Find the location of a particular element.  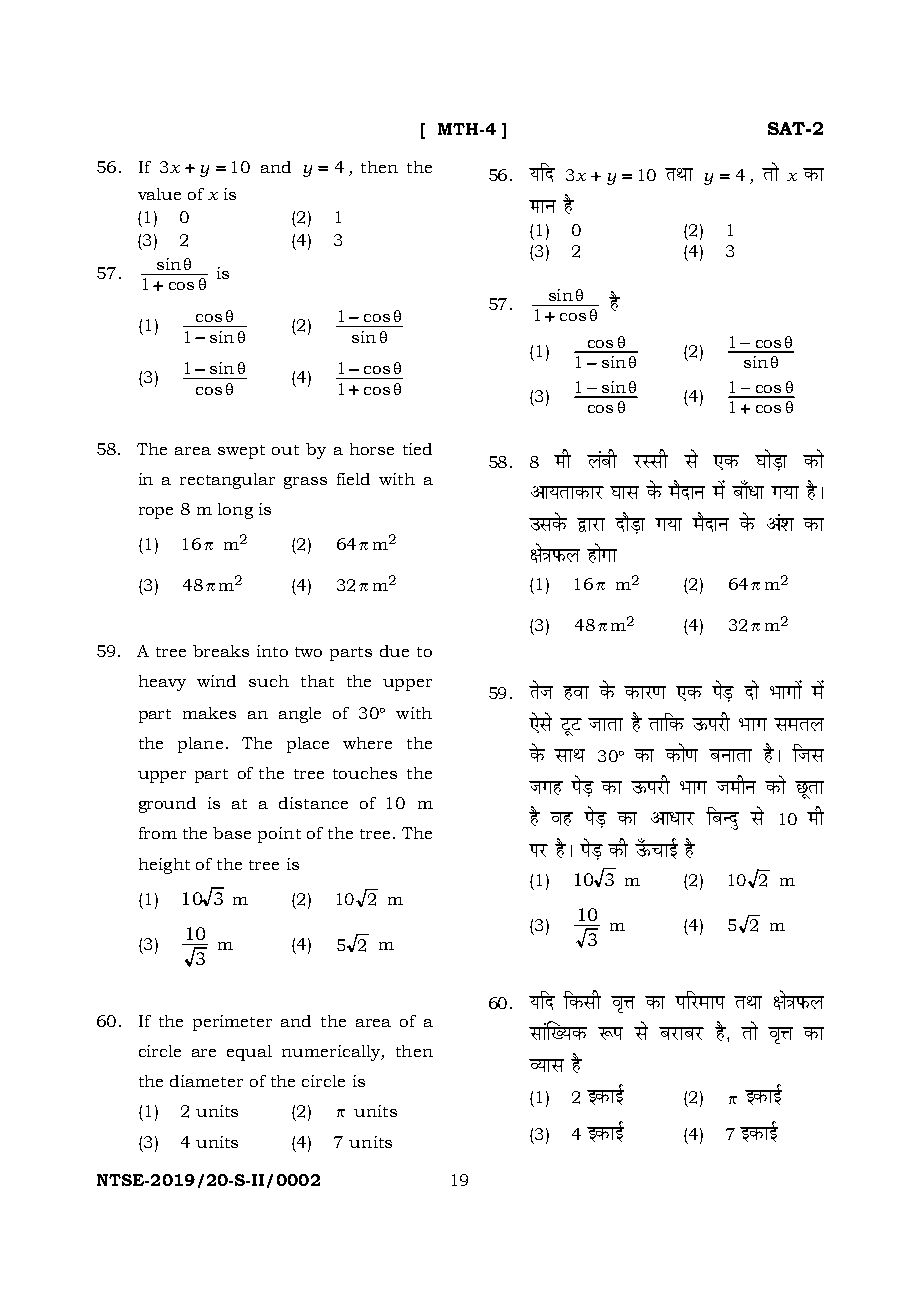

horse is located at coordinates (372, 449).
